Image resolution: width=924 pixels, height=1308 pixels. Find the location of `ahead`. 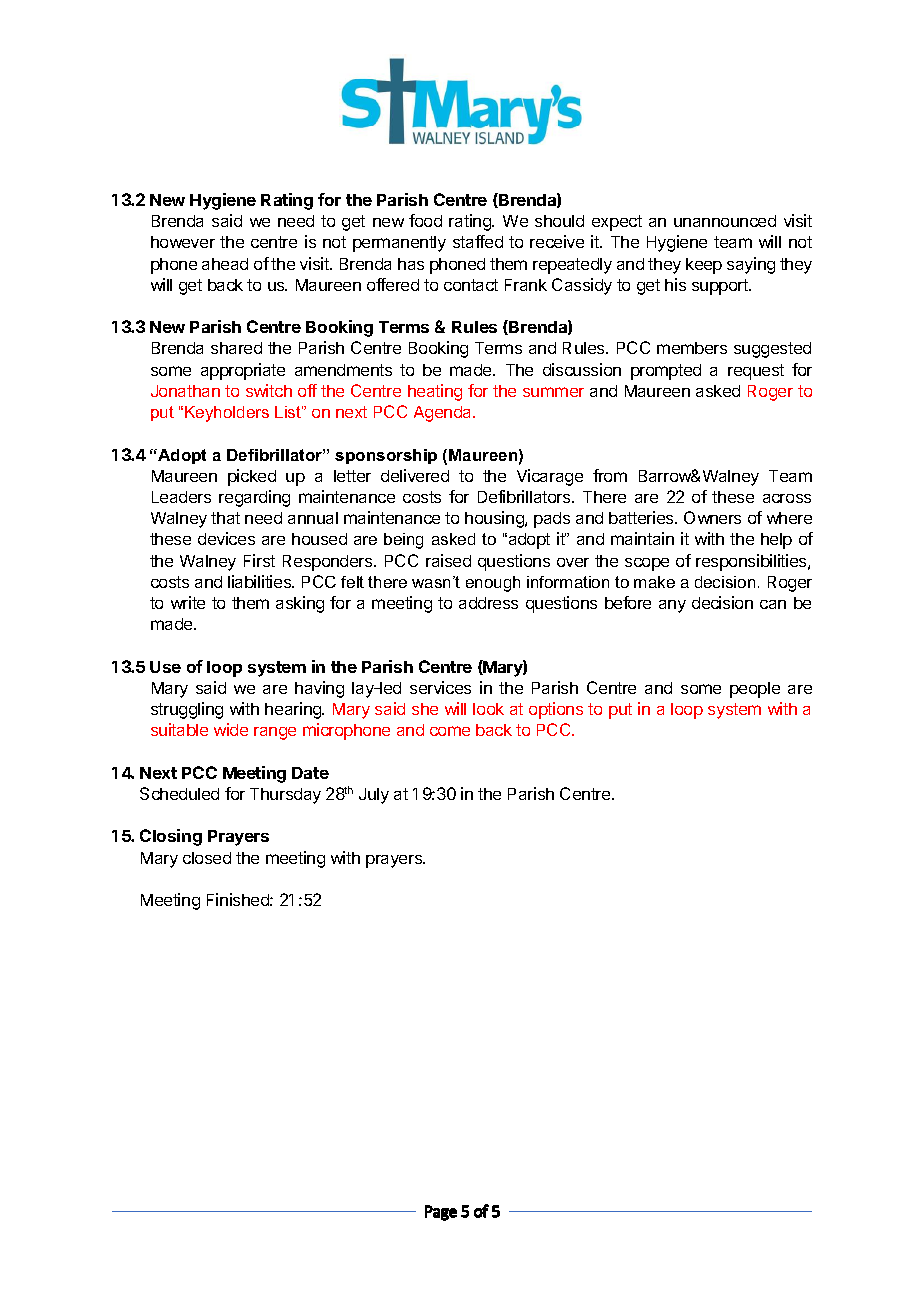

ahead is located at coordinates (225, 264).
